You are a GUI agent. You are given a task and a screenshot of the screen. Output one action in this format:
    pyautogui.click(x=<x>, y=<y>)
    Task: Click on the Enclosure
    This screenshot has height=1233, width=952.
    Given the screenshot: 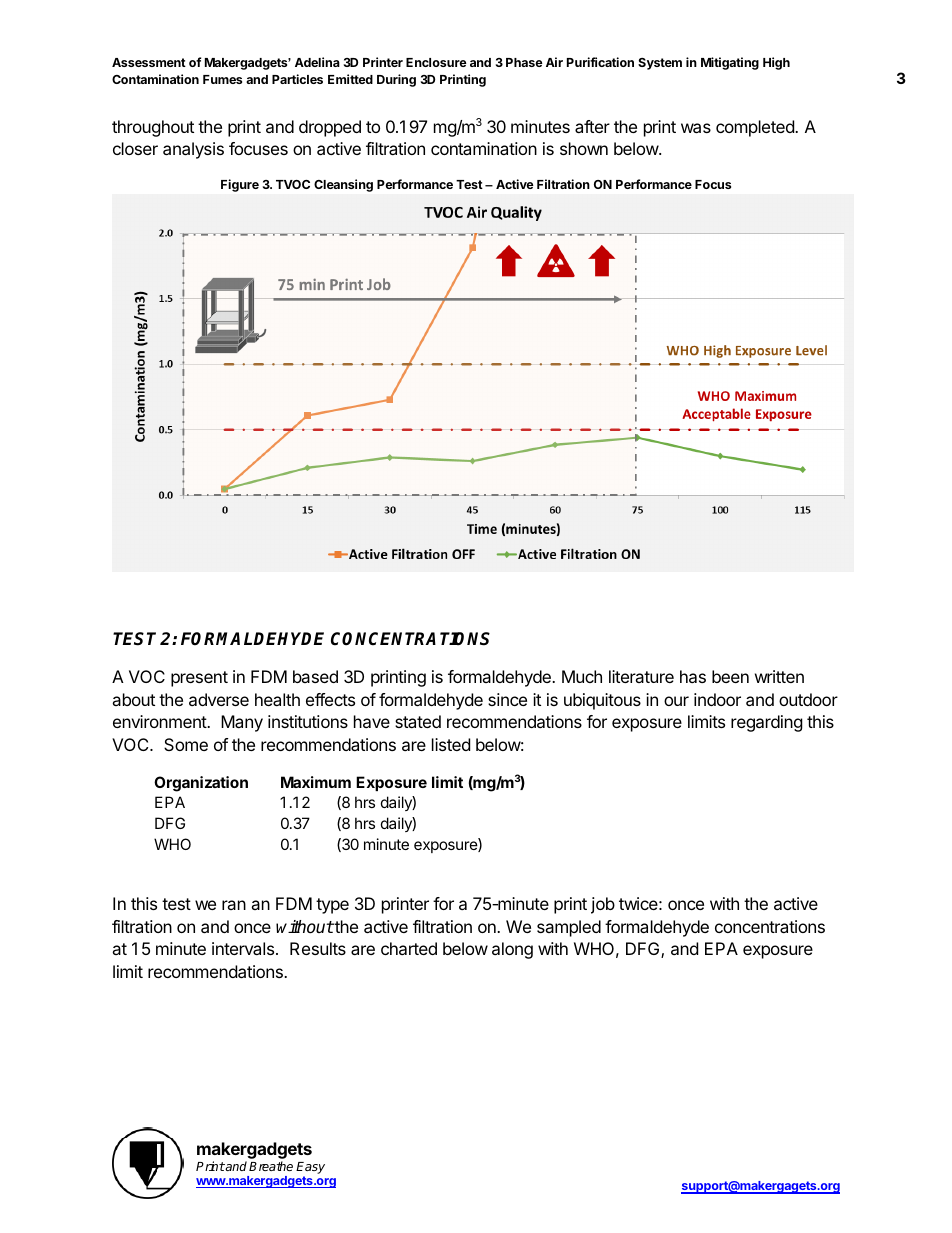 What is the action you would take?
    pyautogui.click(x=436, y=62)
